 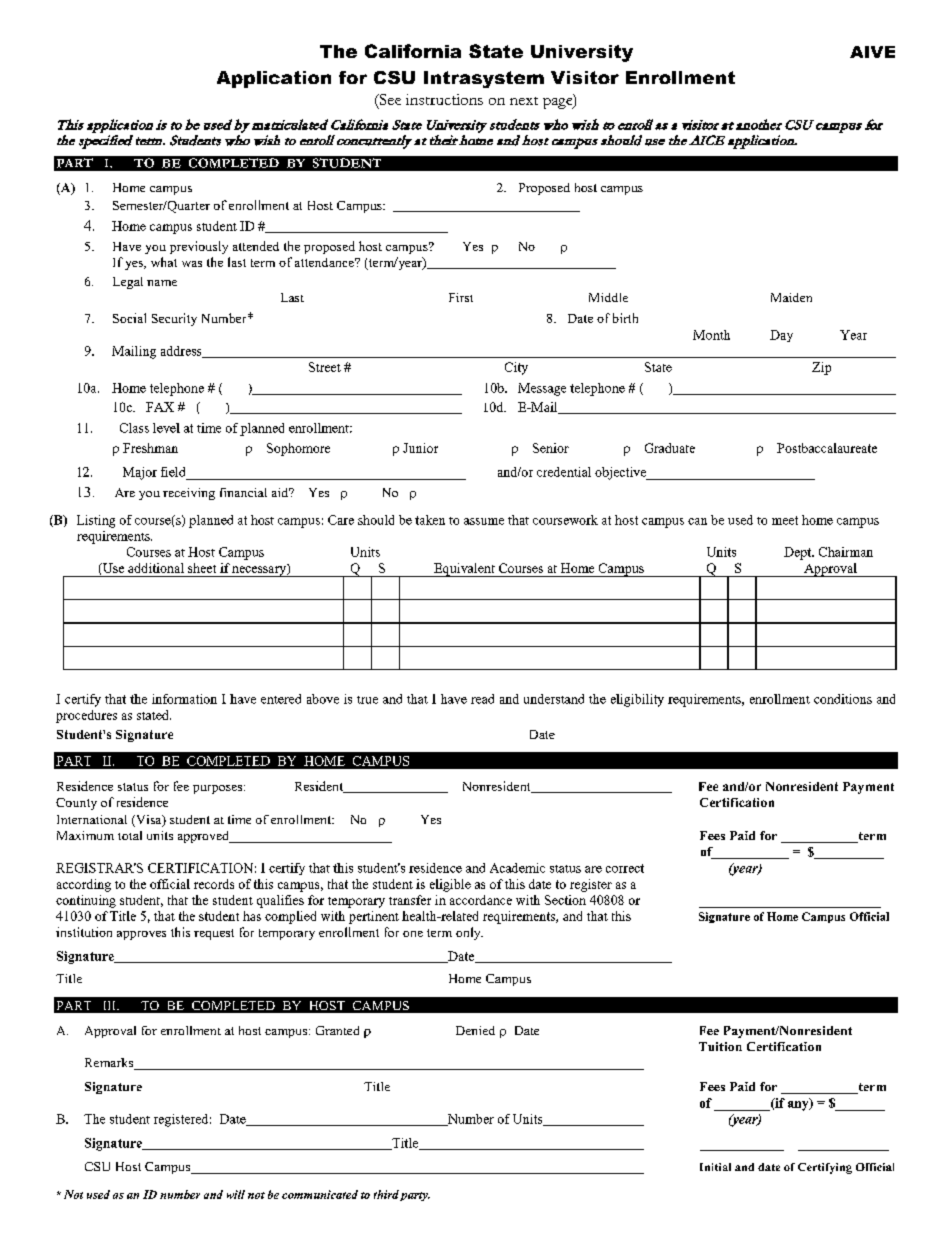 What do you see at coordinates (482, 699) in the screenshot?
I see `read` at bounding box center [482, 699].
